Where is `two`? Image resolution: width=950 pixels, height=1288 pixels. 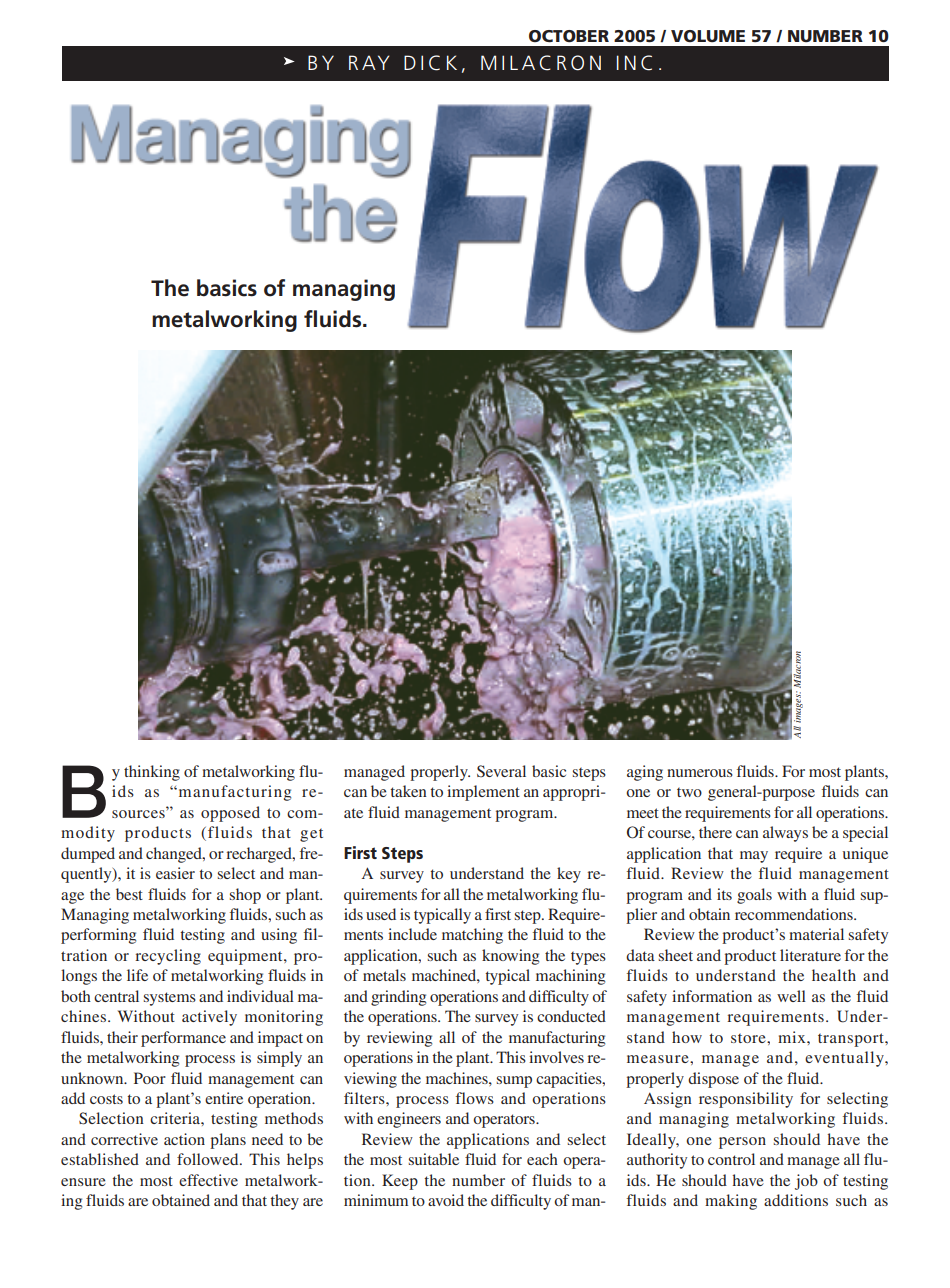 two is located at coordinates (689, 792).
